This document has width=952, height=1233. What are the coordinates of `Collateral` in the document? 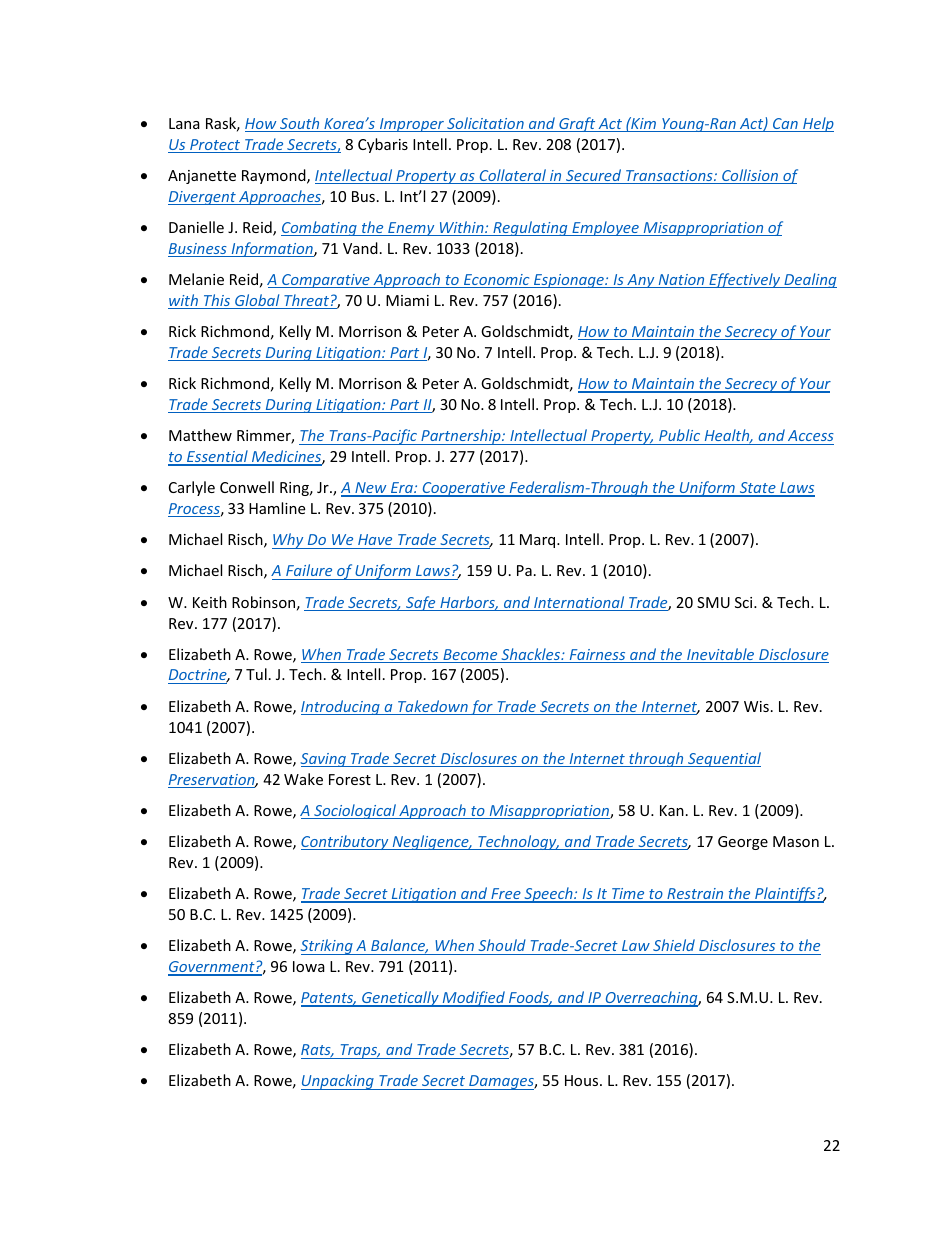 It's located at (513, 176).
